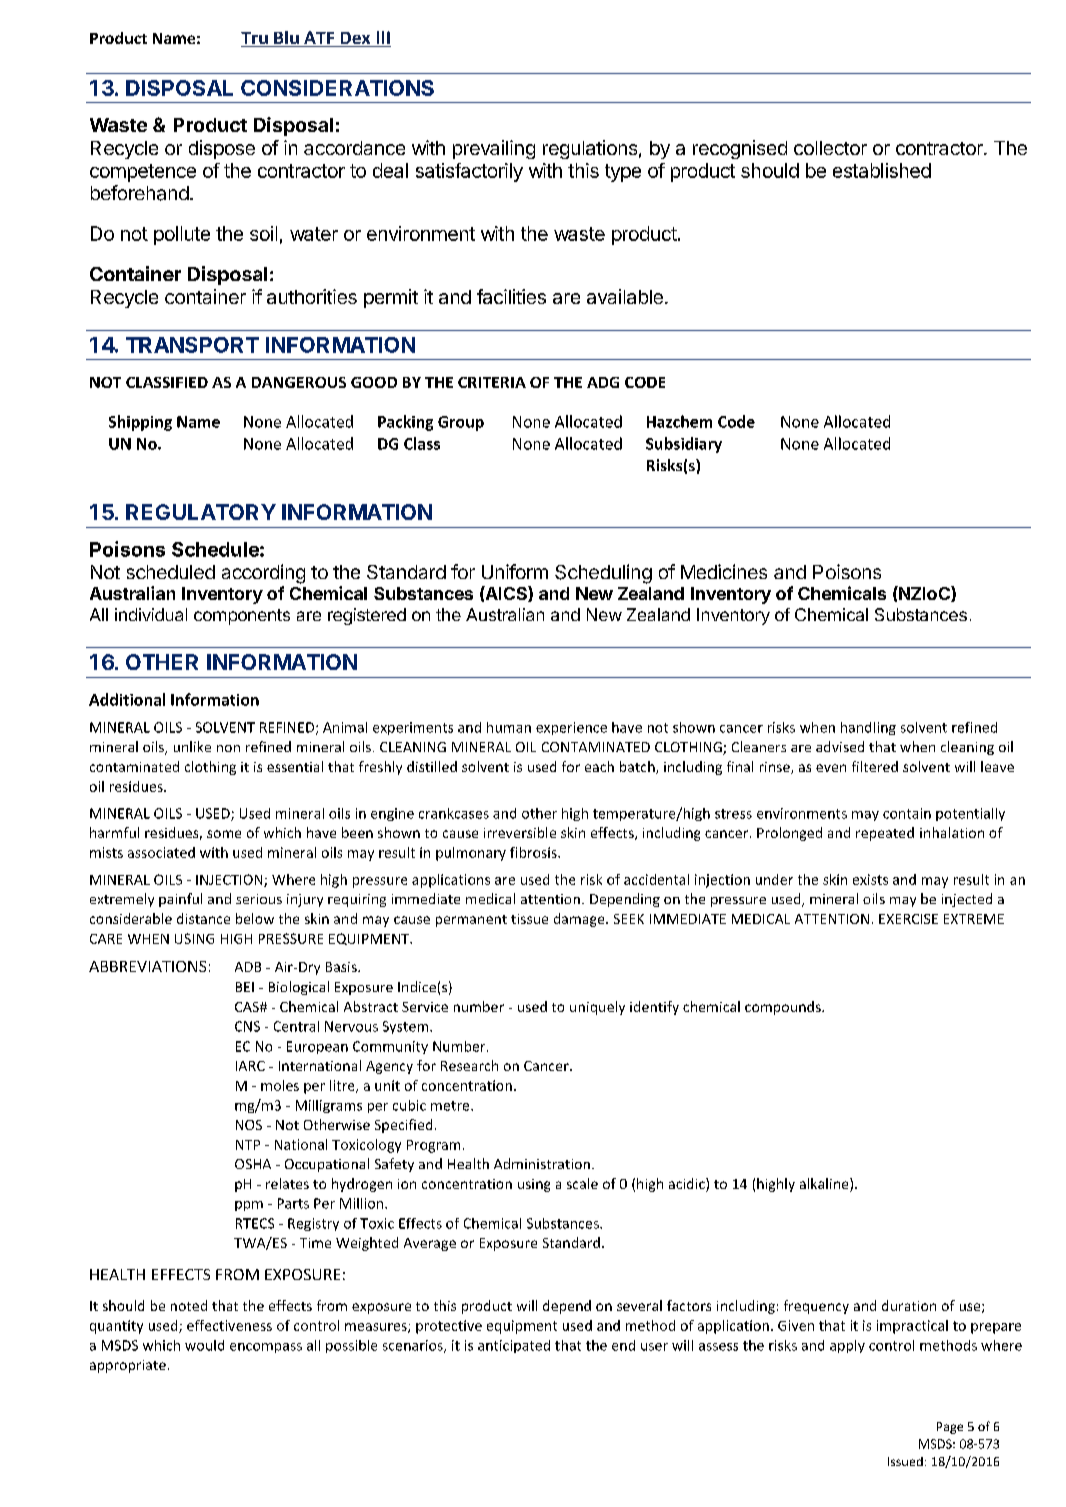 This page has width=1066, height=1507. I want to click on Issued, so click(905, 1461).
